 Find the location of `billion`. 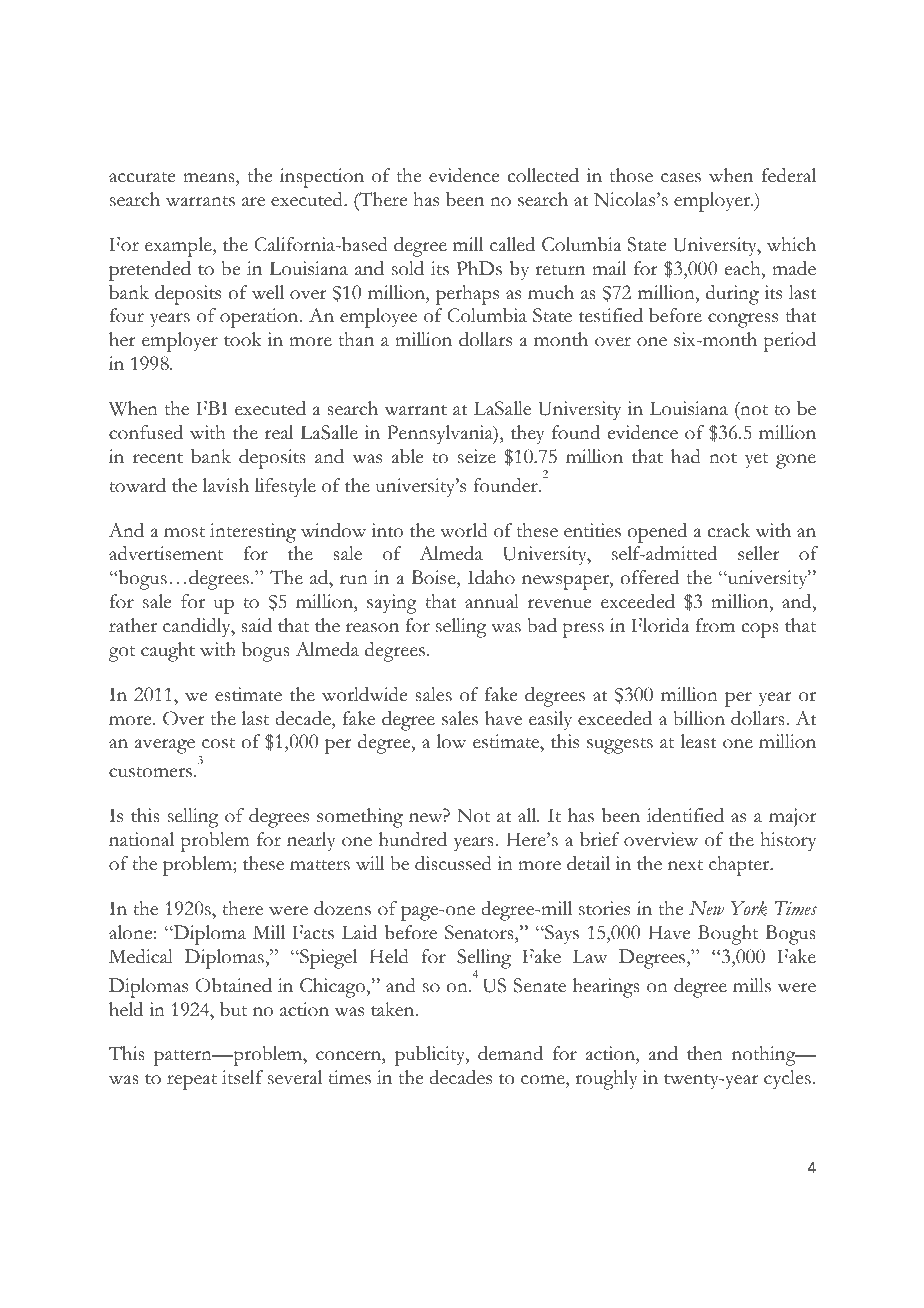

billion is located at coordinates (699, 718).
